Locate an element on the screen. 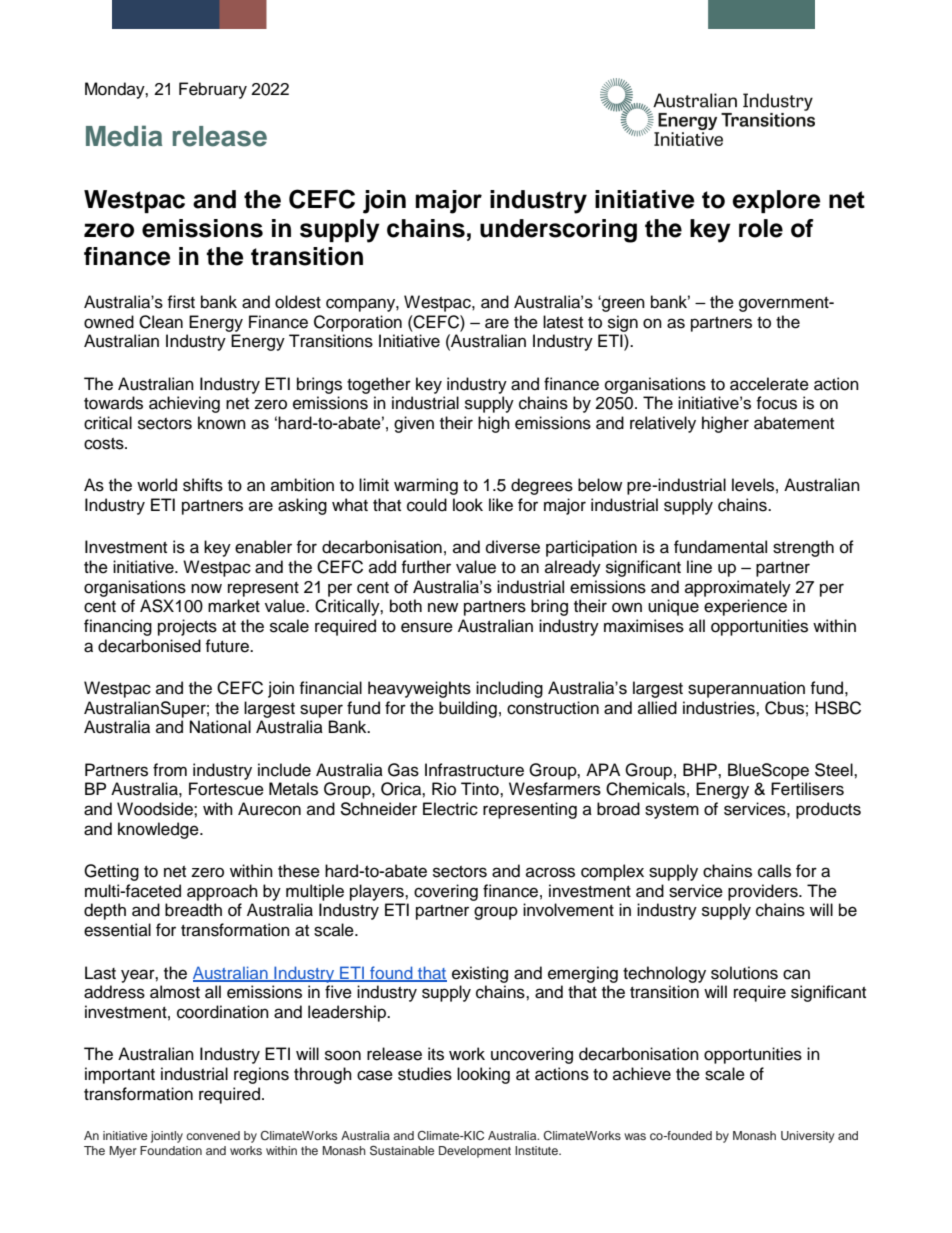  accelerate is located at coordinates (769, 384).
